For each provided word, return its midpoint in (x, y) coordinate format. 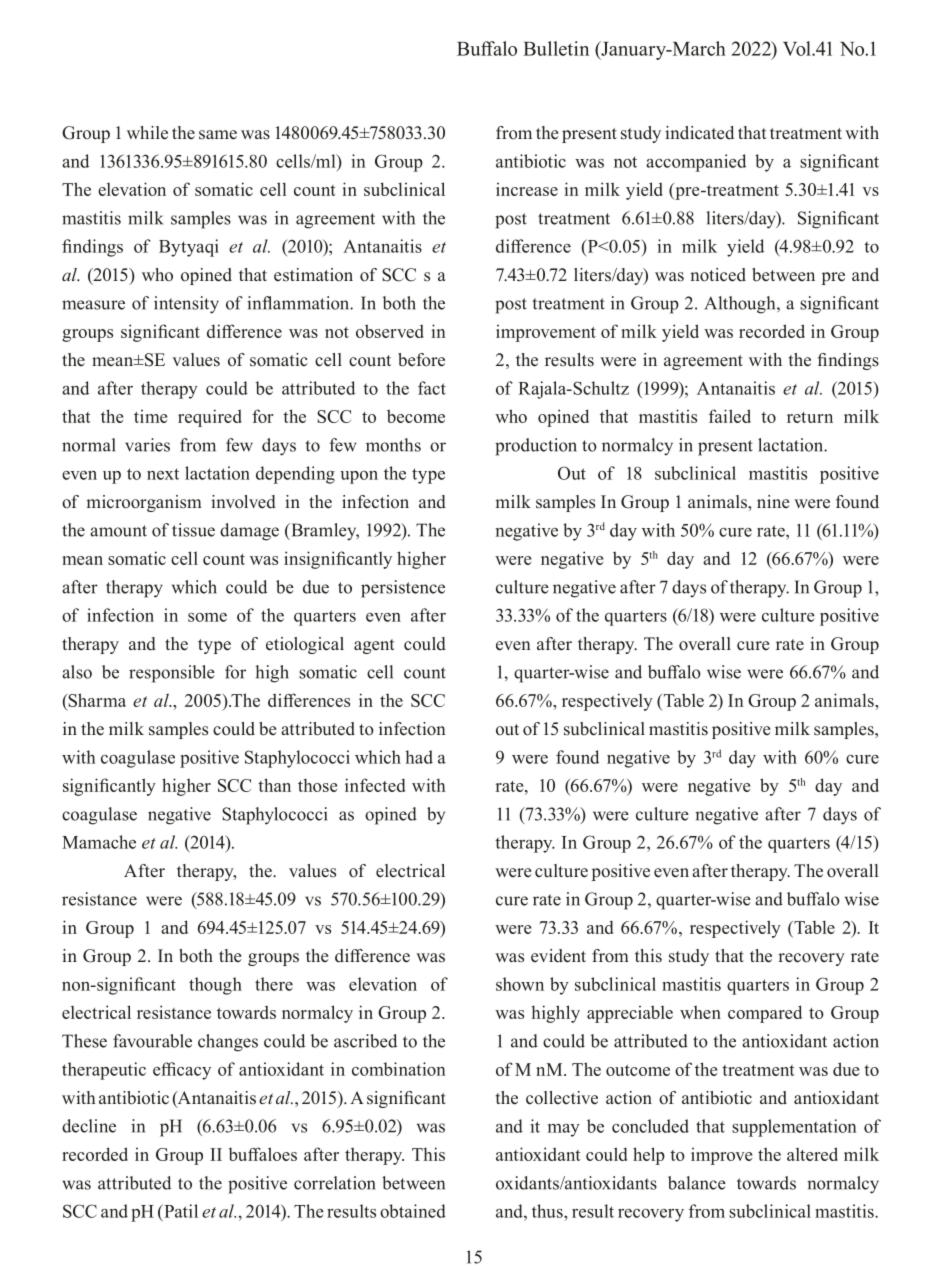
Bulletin (556, 48)
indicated (699, 133)
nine (773, 502)
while (147, 133)
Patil (180, 1211)
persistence (403, 589)
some (207, 617)
